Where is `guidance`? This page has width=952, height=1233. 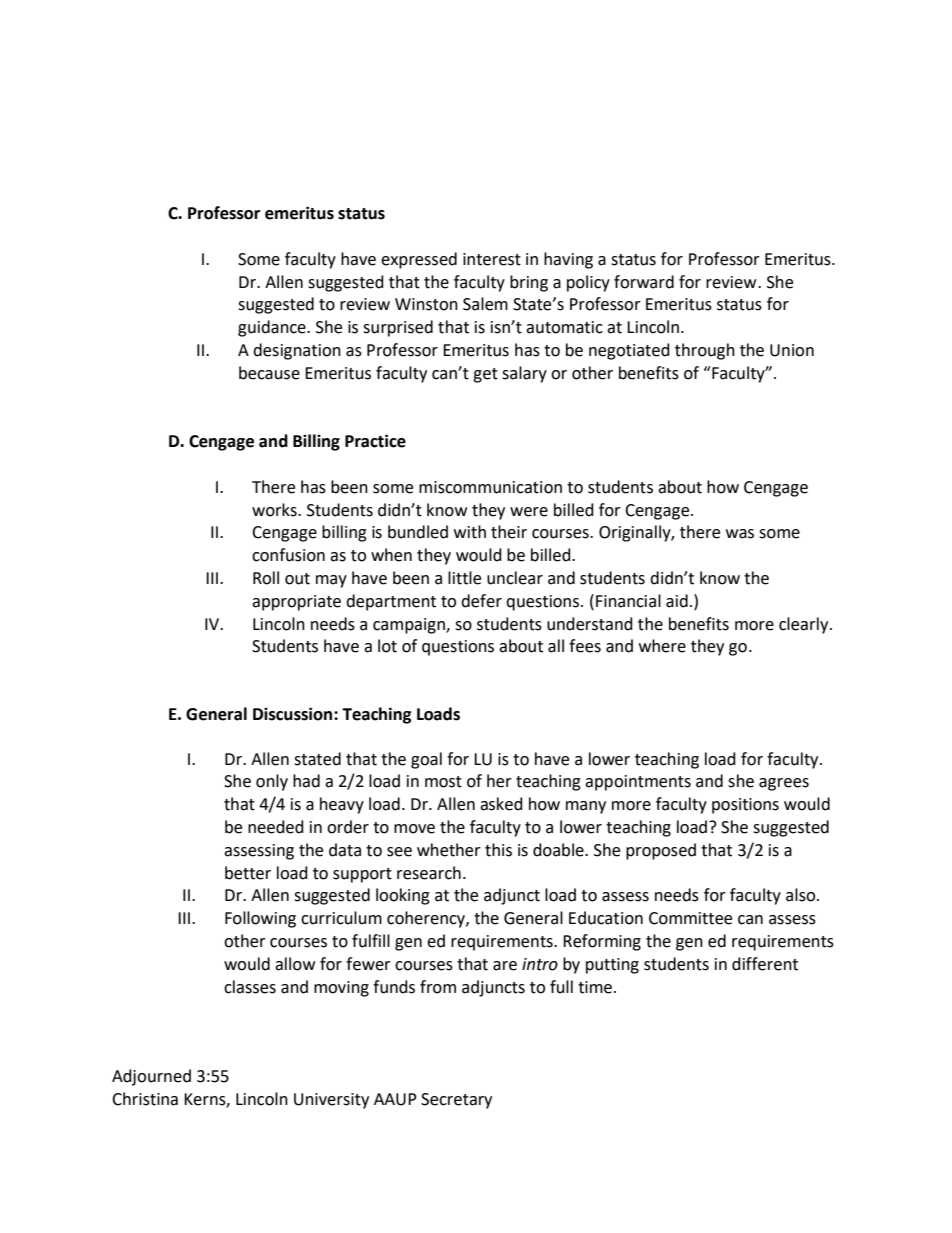
guidance is located at coordinates (273, 328).
